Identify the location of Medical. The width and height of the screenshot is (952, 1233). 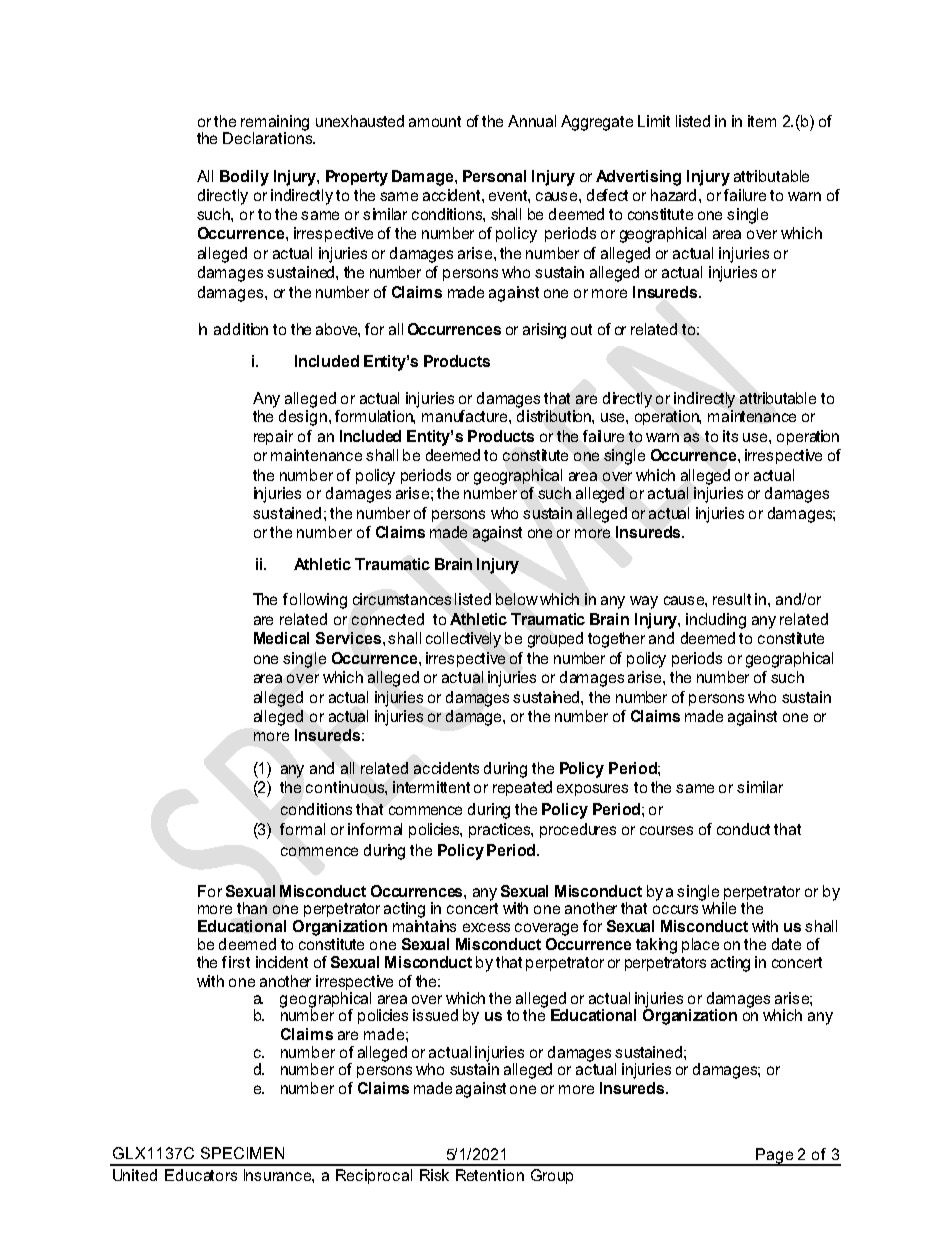
(281, 638).
